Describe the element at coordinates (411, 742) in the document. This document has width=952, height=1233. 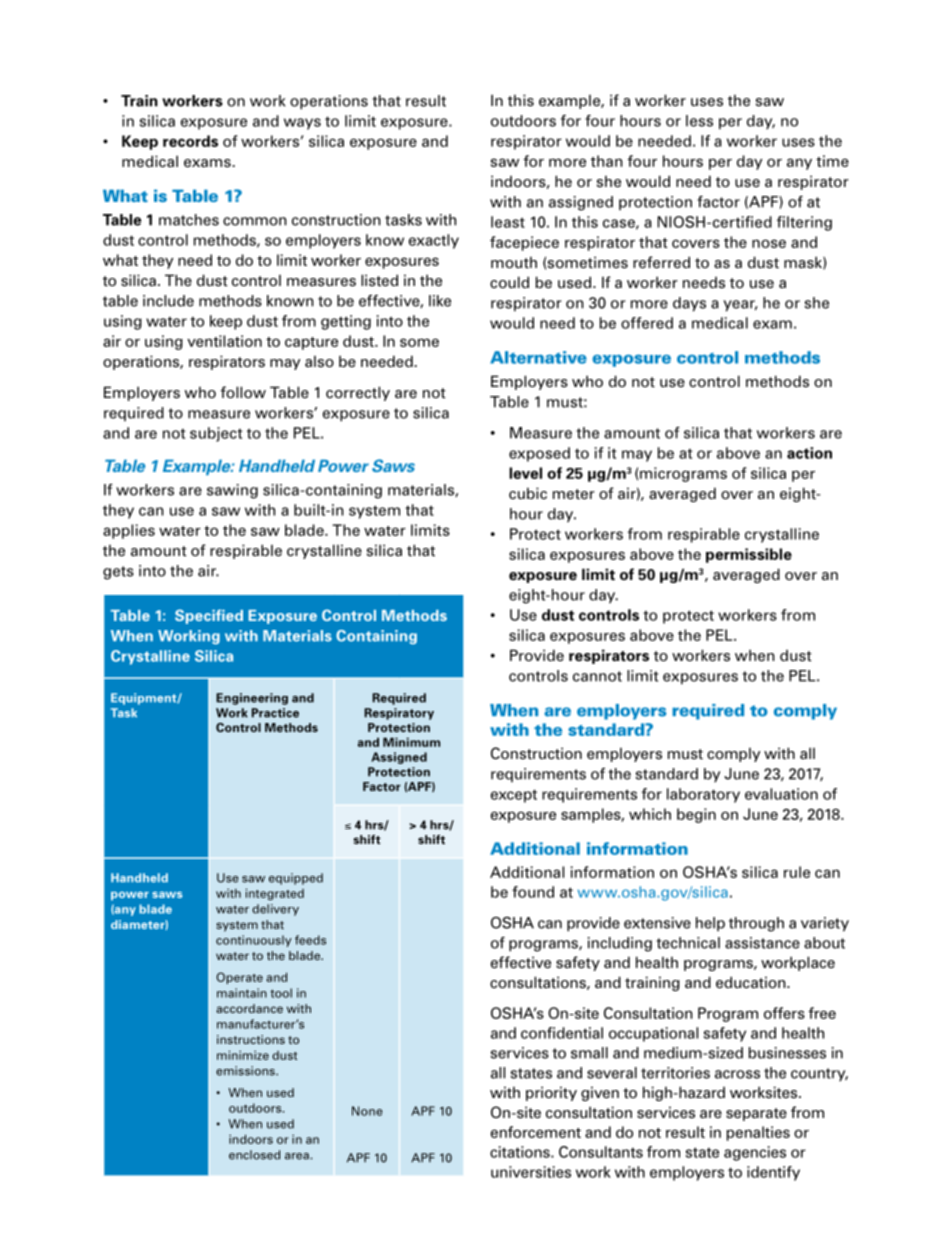
I see `Minimum` at that location.
